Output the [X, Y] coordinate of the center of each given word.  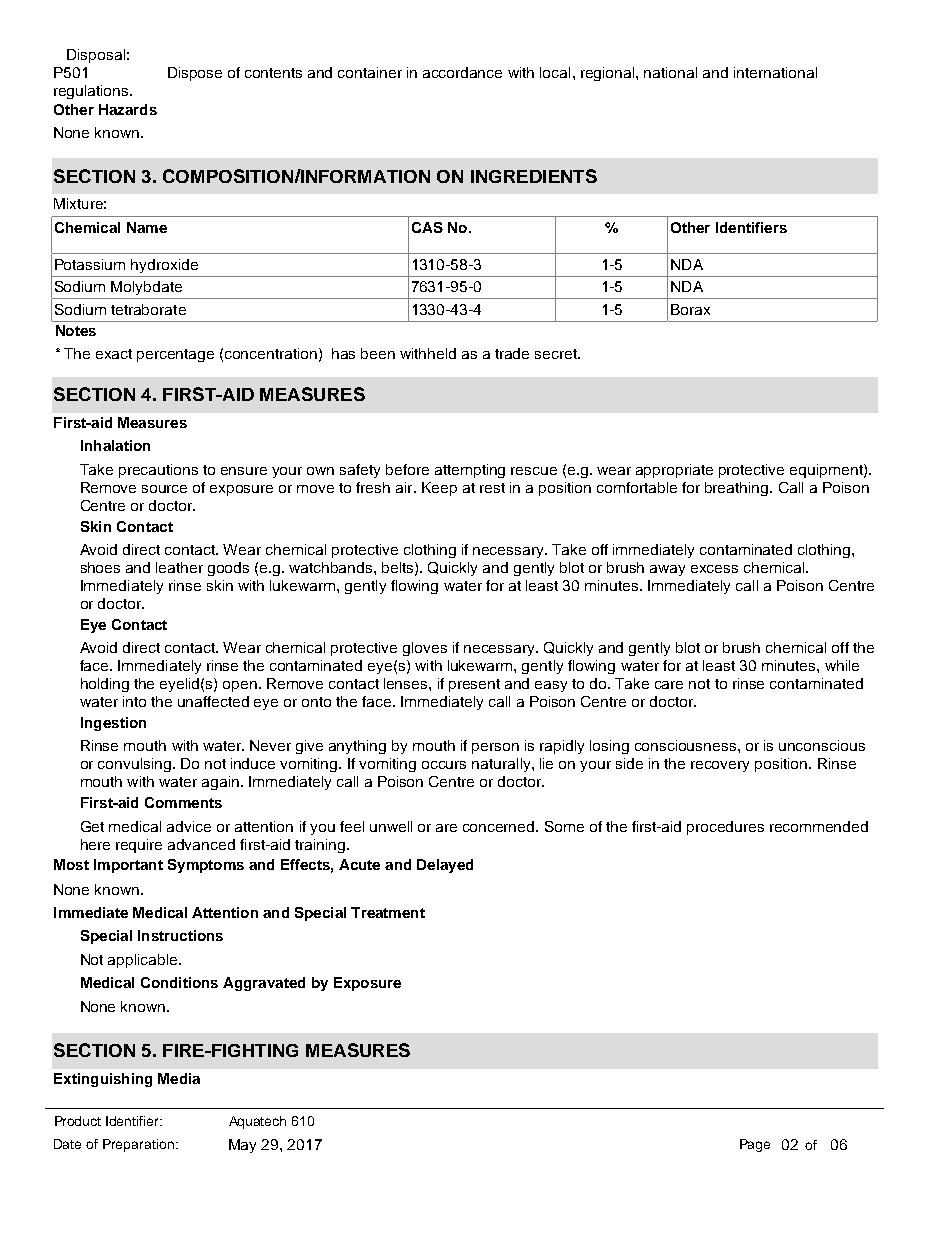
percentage [175, 355]
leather [179, 567]
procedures [725, 828]
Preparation [138, 1145]
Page [755, 1145]
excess [714, 569]
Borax [690, 309]
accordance [462, 72]
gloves [425, 649]
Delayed [445, 866]
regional [609, 74]
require [139, 846]
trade [512, 353]
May [242, 1146]
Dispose [195, 74]
